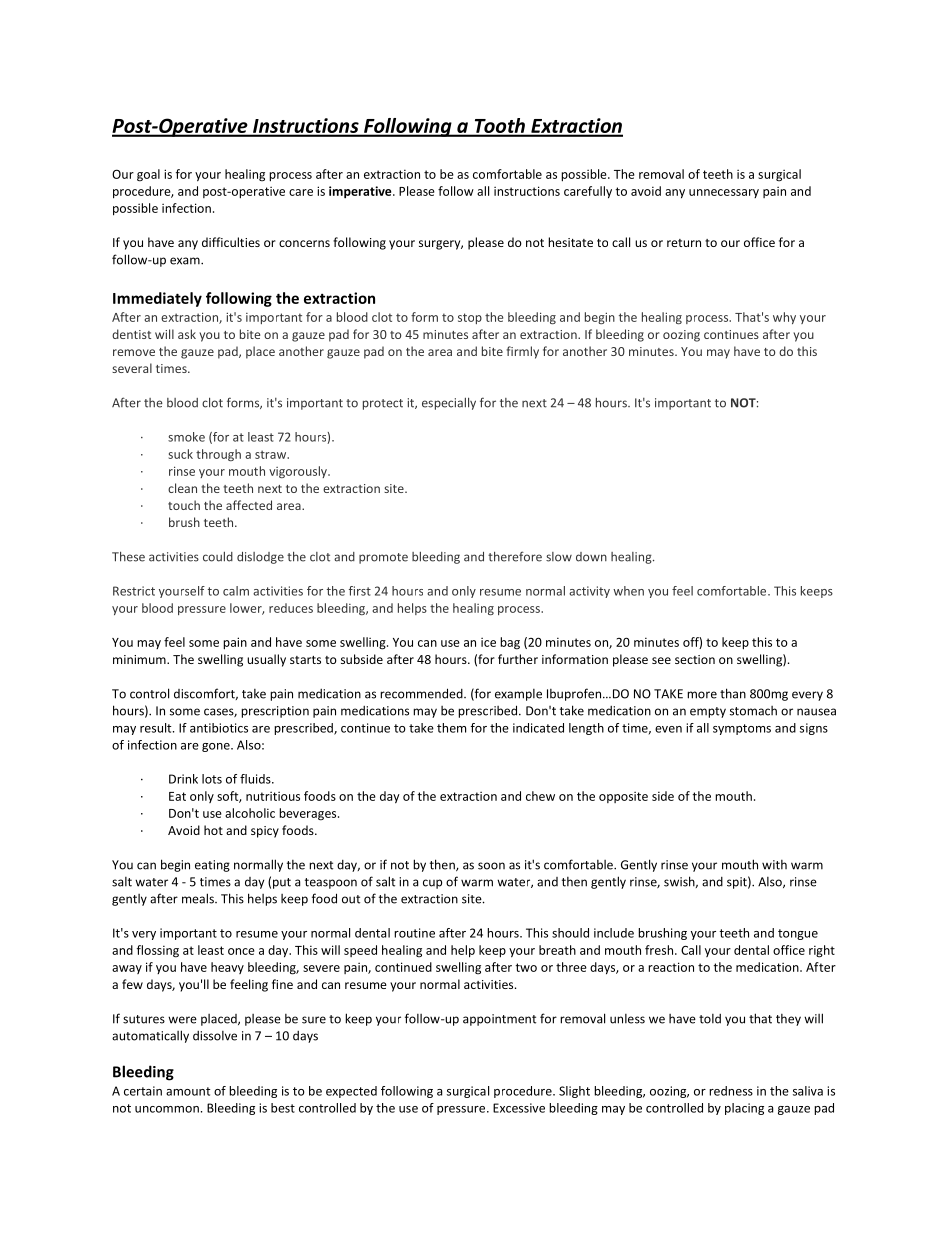 The width and height of the document is (952, 1233). Describe the element at coordinates (212, 866) in the document. I see `eating` at that location.
